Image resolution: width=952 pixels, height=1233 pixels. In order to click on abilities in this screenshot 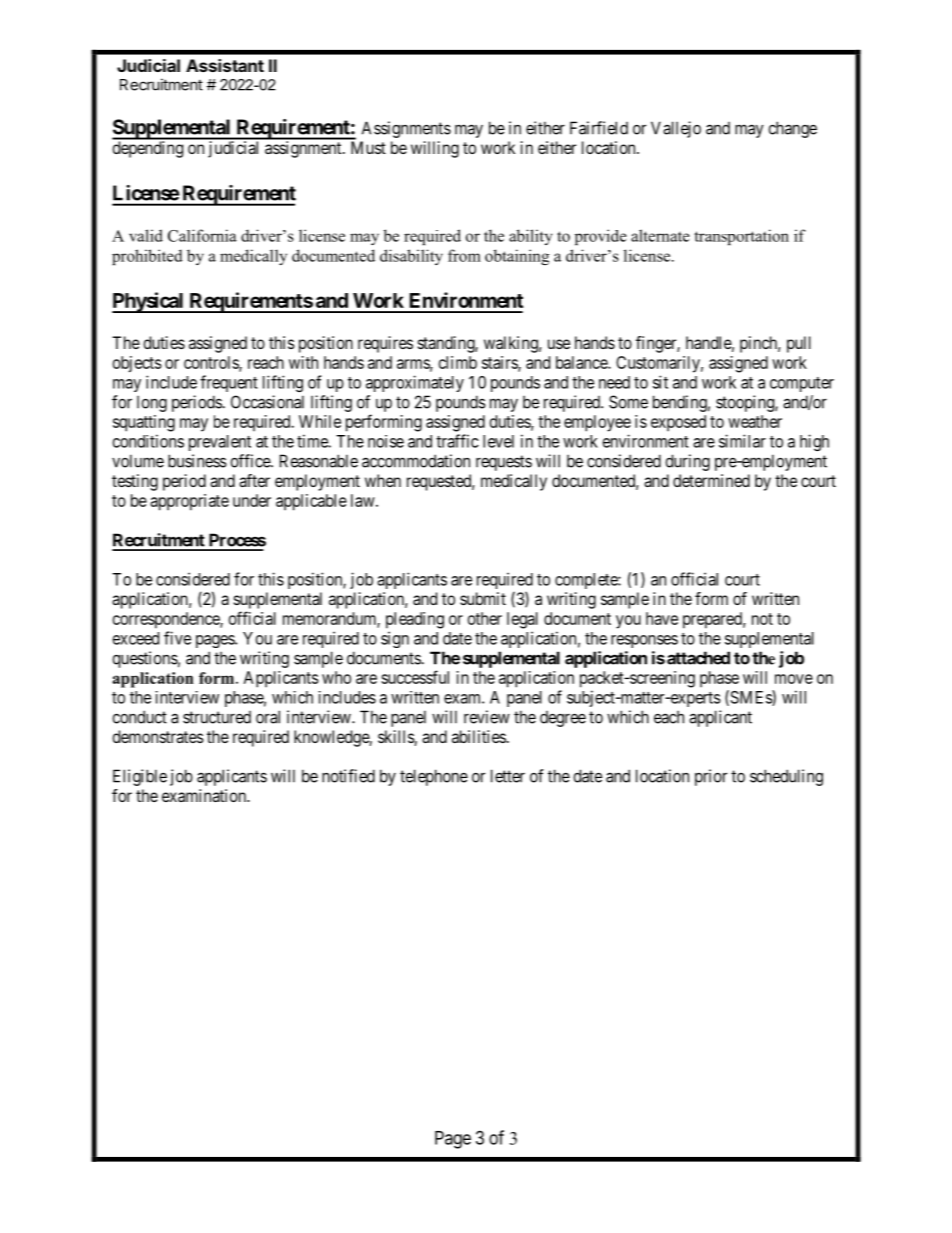, I will do `click(479, 736)`.
